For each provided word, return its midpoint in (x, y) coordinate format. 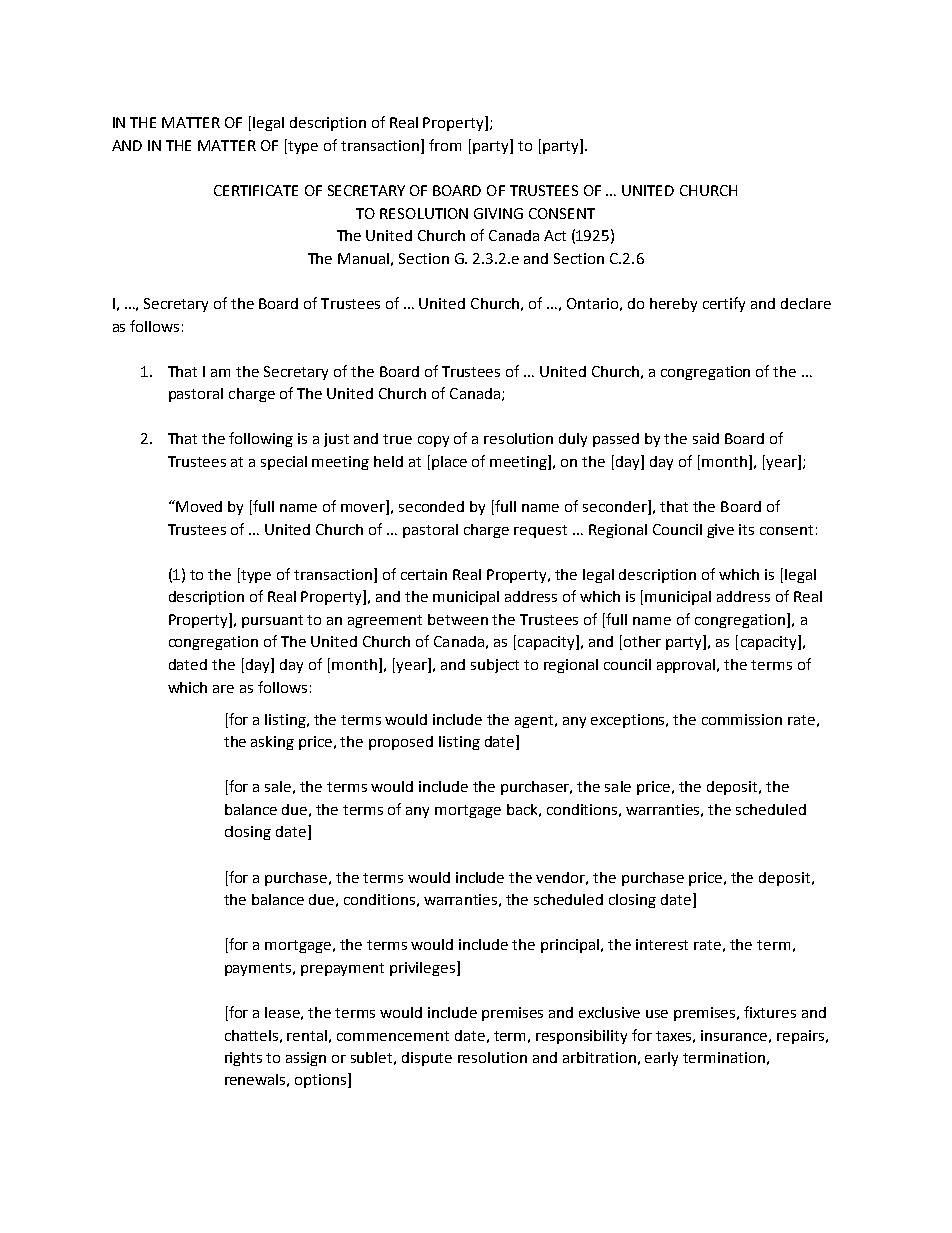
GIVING (498, 213)
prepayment (342, 969)
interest (662, 944)
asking (272, 743)
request (540, 531)
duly (573, 440)
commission (742, 719)
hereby (673, 305)
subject (495, 666)
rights (243, 1059)
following (261, 439)
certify (724, 304)
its (746, 529)
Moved (198, 506)
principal (571, 946)
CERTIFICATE (256, 190)
